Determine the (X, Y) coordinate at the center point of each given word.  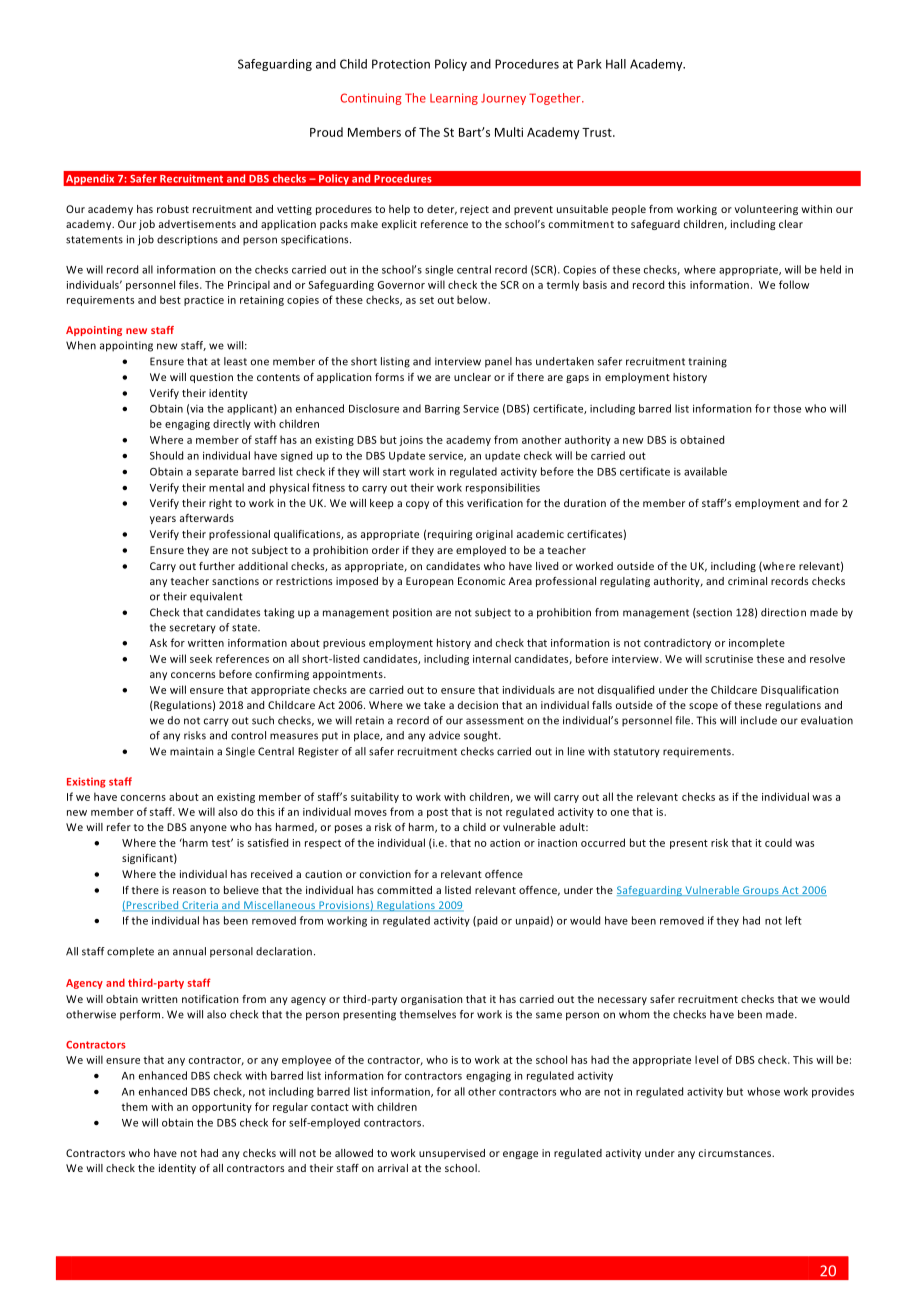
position (412, 613)
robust (173, 209)
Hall (616, 64)
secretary (192, 629)
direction (783, 612)
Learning (454, 99)
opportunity (222, 1108)
